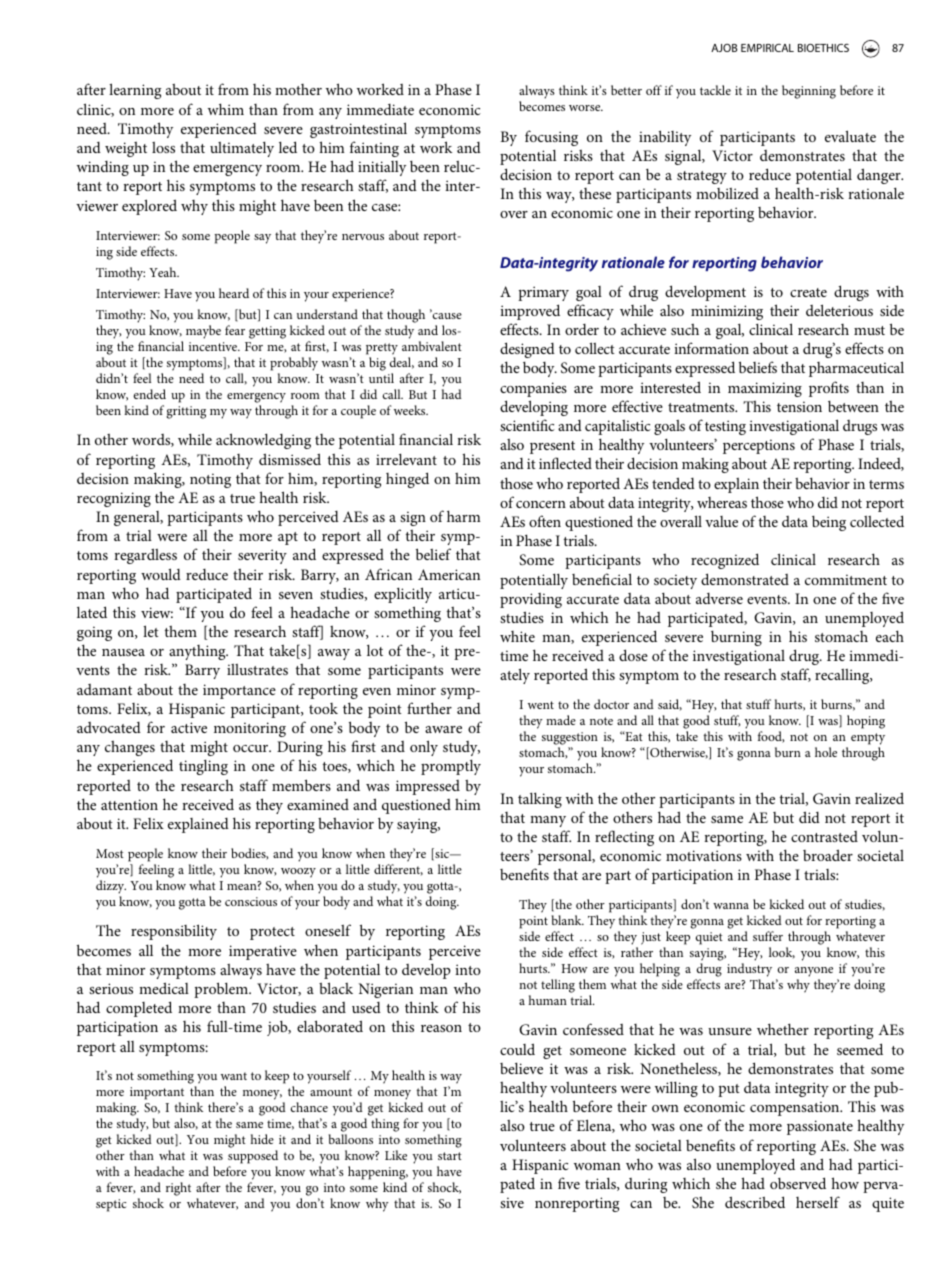  Describe the element at coordinates (450, 1156) in the image. I see `start` at that location.
